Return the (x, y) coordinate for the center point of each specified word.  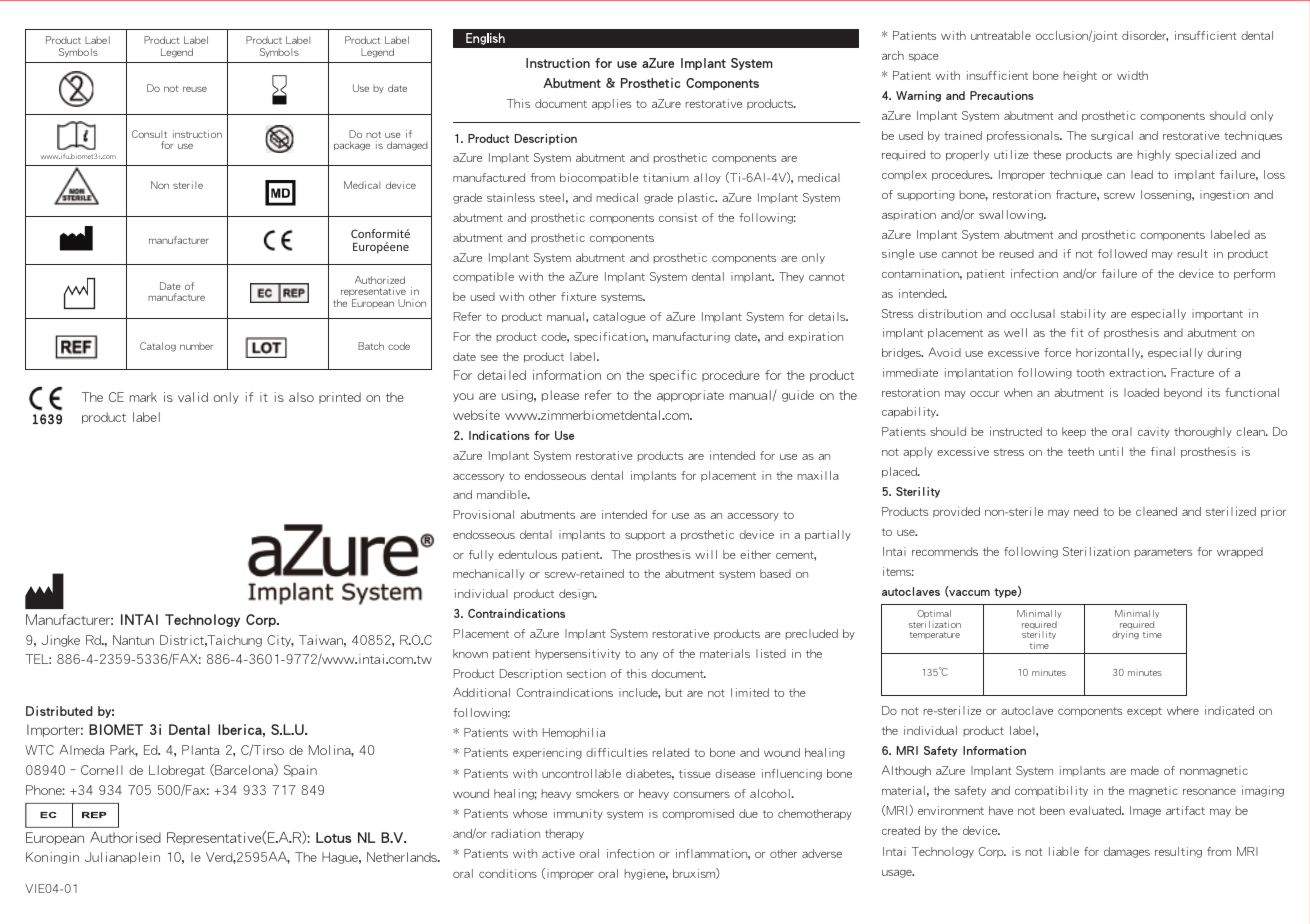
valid (193, 397)
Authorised (125, 837)
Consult (149, 134)
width (1132, 75)
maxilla (818, 475)
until (1111, 451)
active (558, 853)
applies (611, 104)
